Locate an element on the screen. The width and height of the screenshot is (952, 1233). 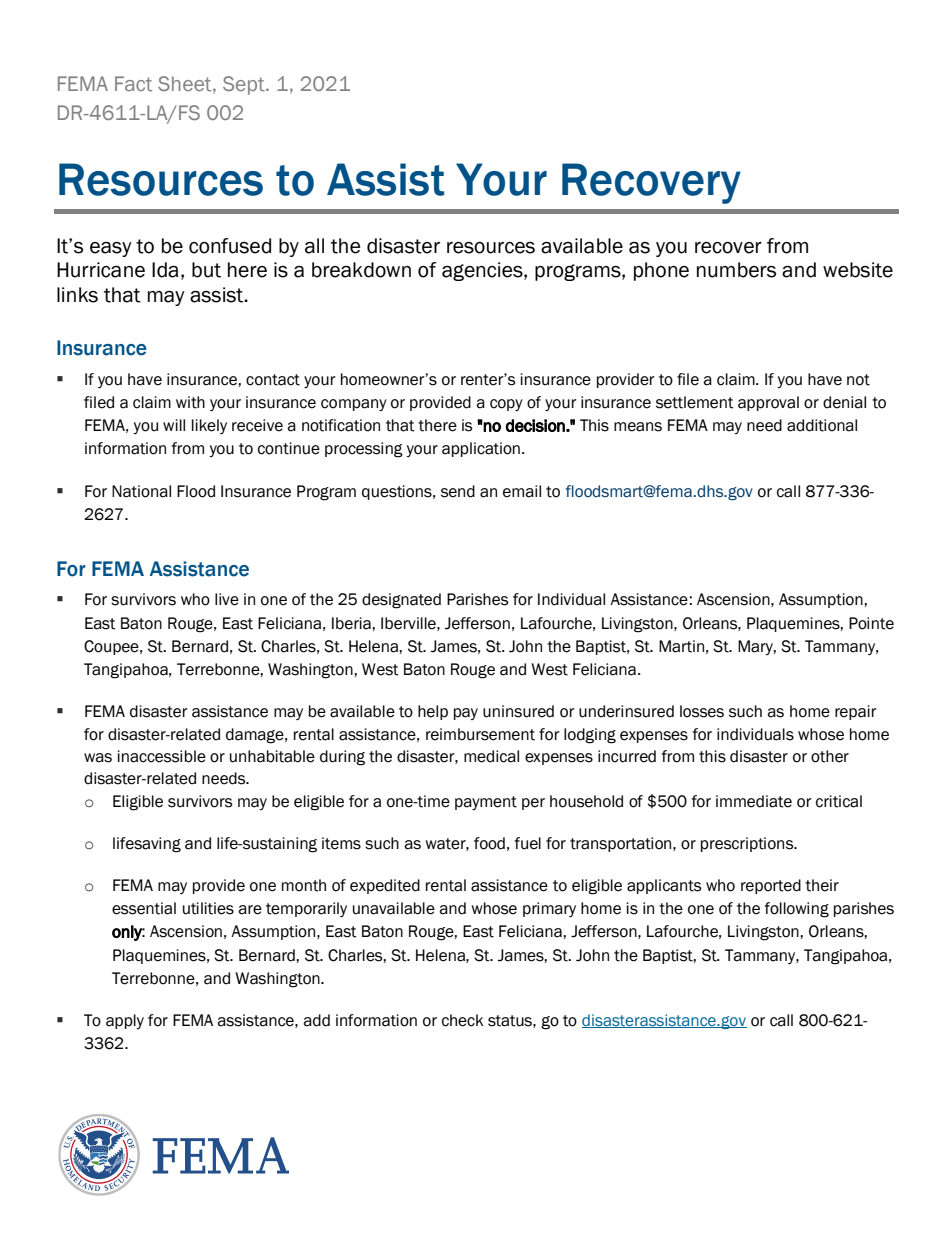
Sept is located at coordinates (245, 85).
